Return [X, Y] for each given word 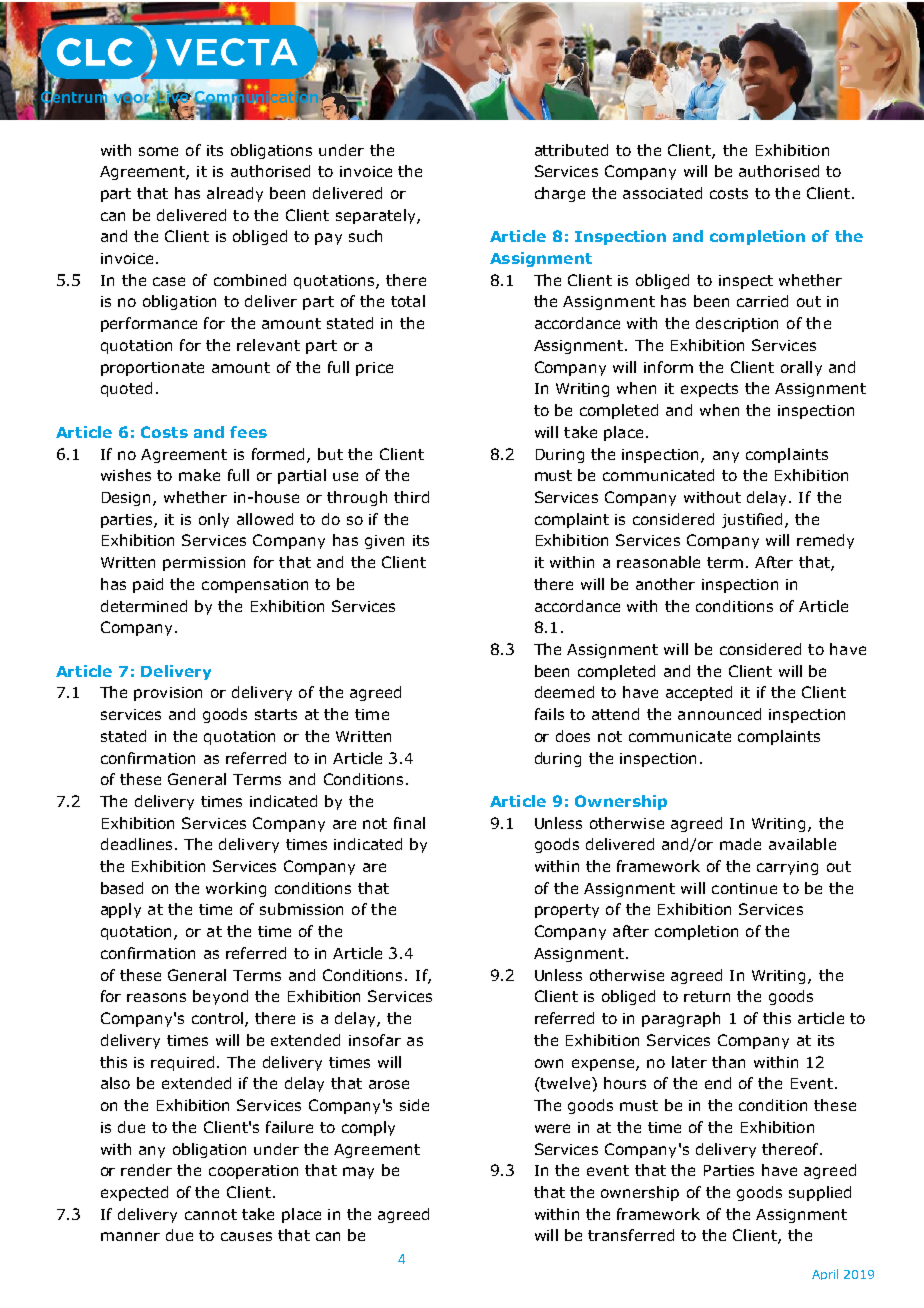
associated [662, 193]
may [358, 1173]
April [825, 1274]
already [235, 194]
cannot [211, 1214]
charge [560, 194]
